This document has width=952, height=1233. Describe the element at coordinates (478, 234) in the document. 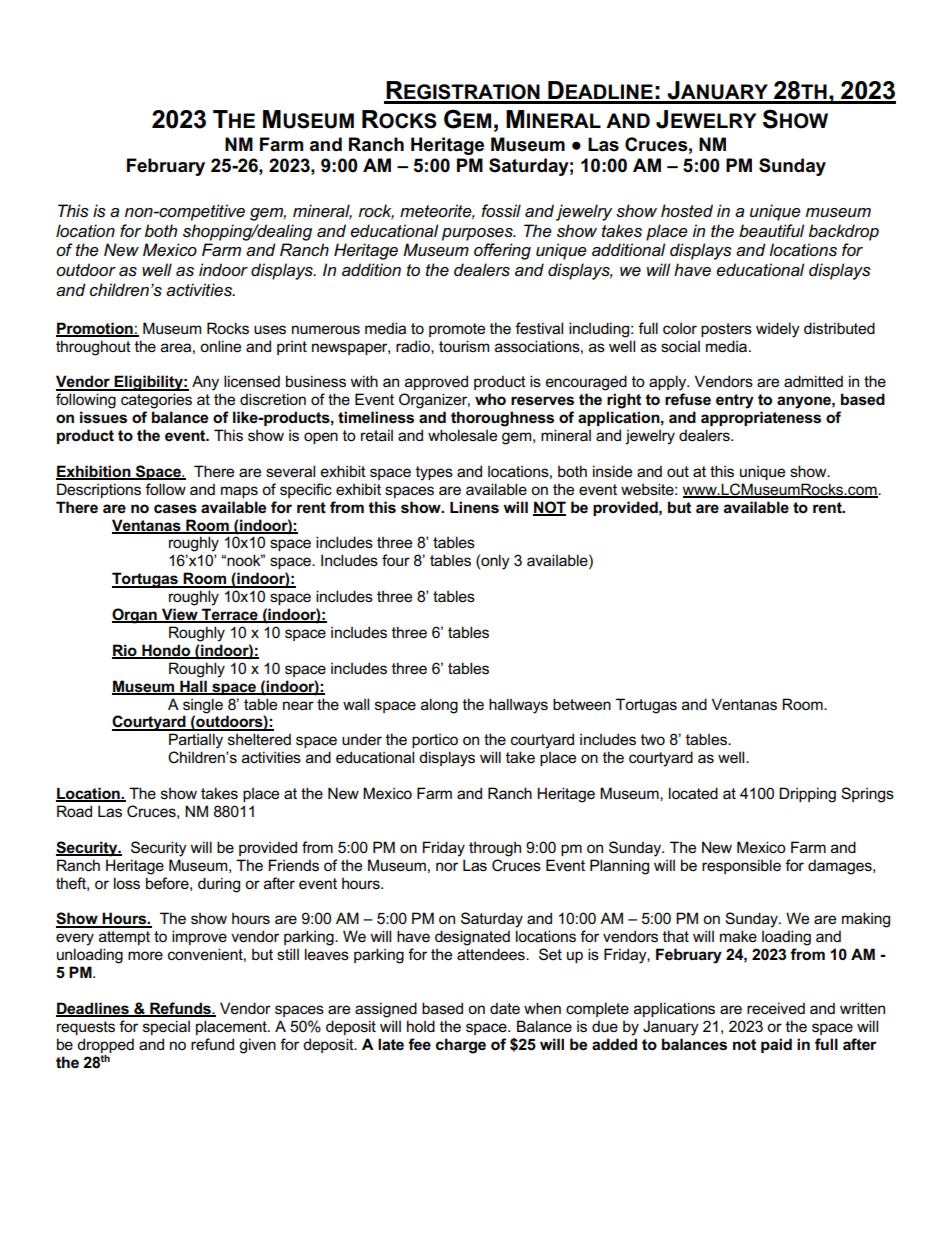

I see `purposes` at that location.
